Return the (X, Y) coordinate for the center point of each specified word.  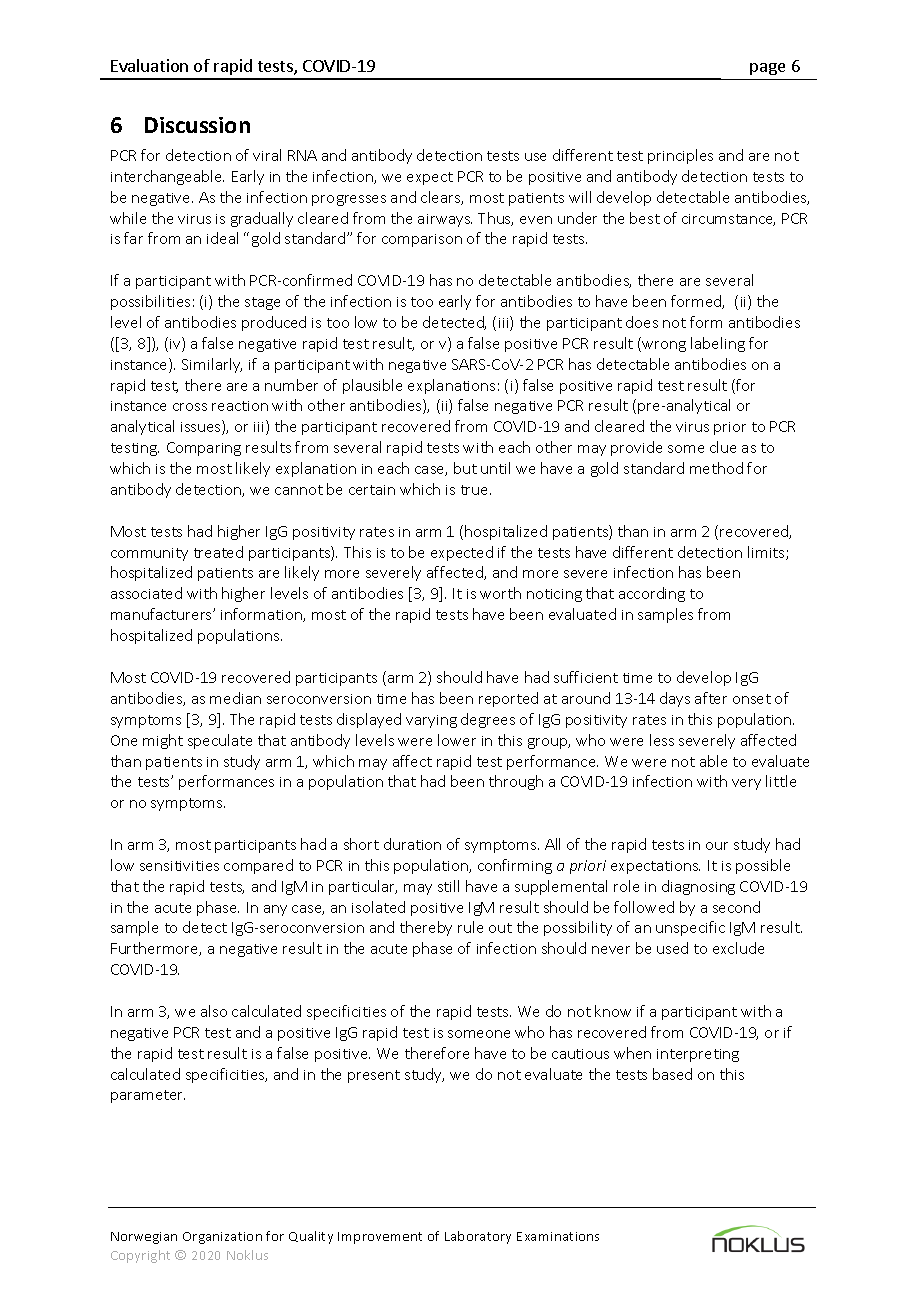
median (235, 698)
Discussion (197, 125)
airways (445, 220)
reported (508, 699)
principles (680, 156)
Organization (222, 1238)
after (711, 698)
